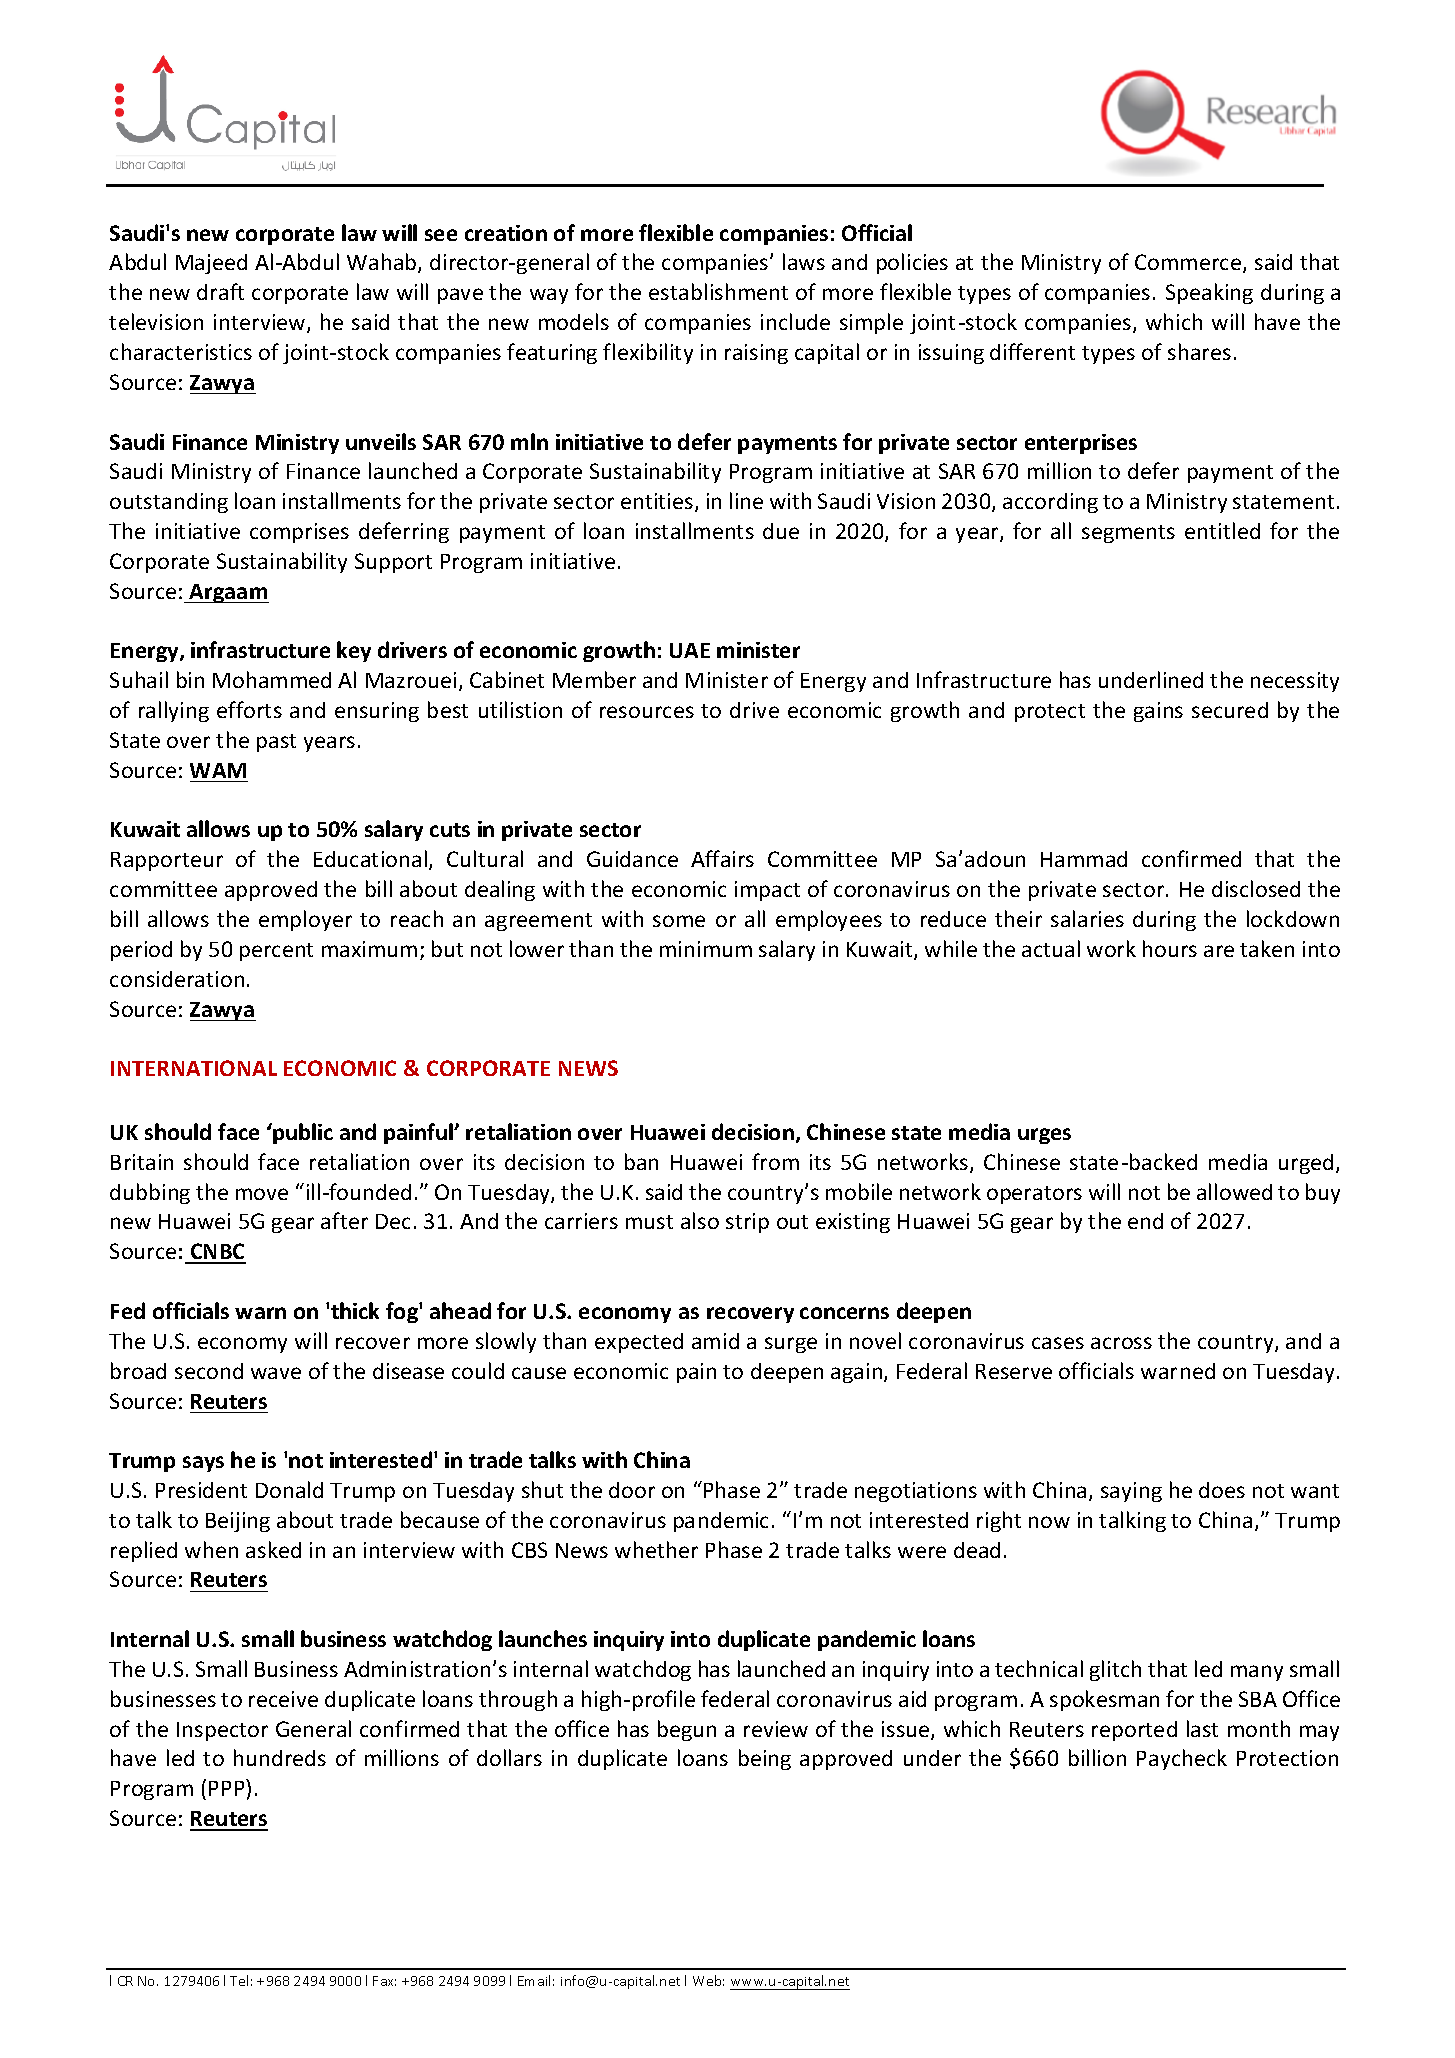 Image resolution: width=1455 pixels, height=2058 pixels. I want to click on Web, so click(708, 1980).
